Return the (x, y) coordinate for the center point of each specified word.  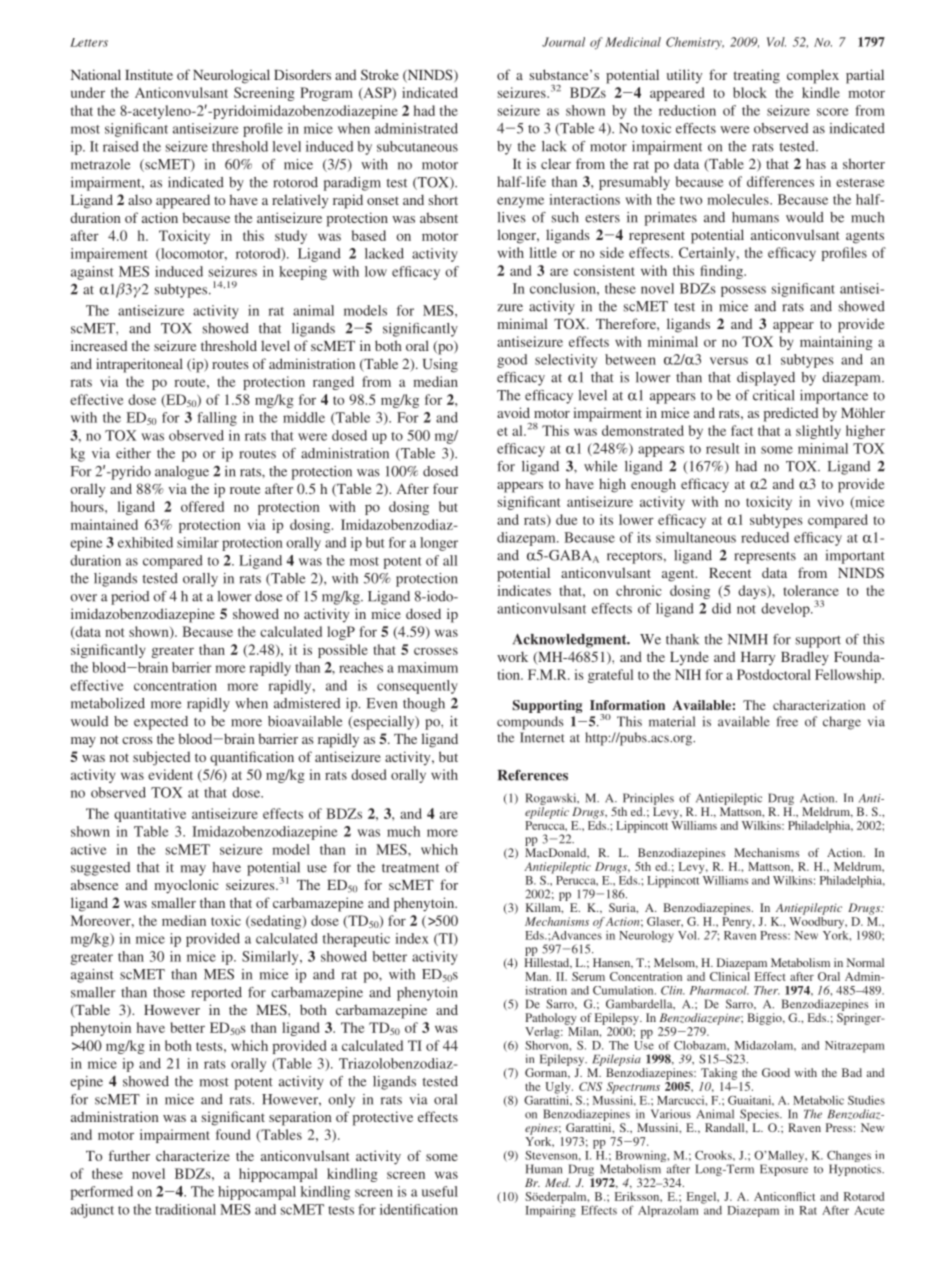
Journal (563, 42)
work (512, 656)
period (130, 598)
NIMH (748, 639)
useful (440, 1191)
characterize (193, 1155)
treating (757, 76)
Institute (149, 74)
